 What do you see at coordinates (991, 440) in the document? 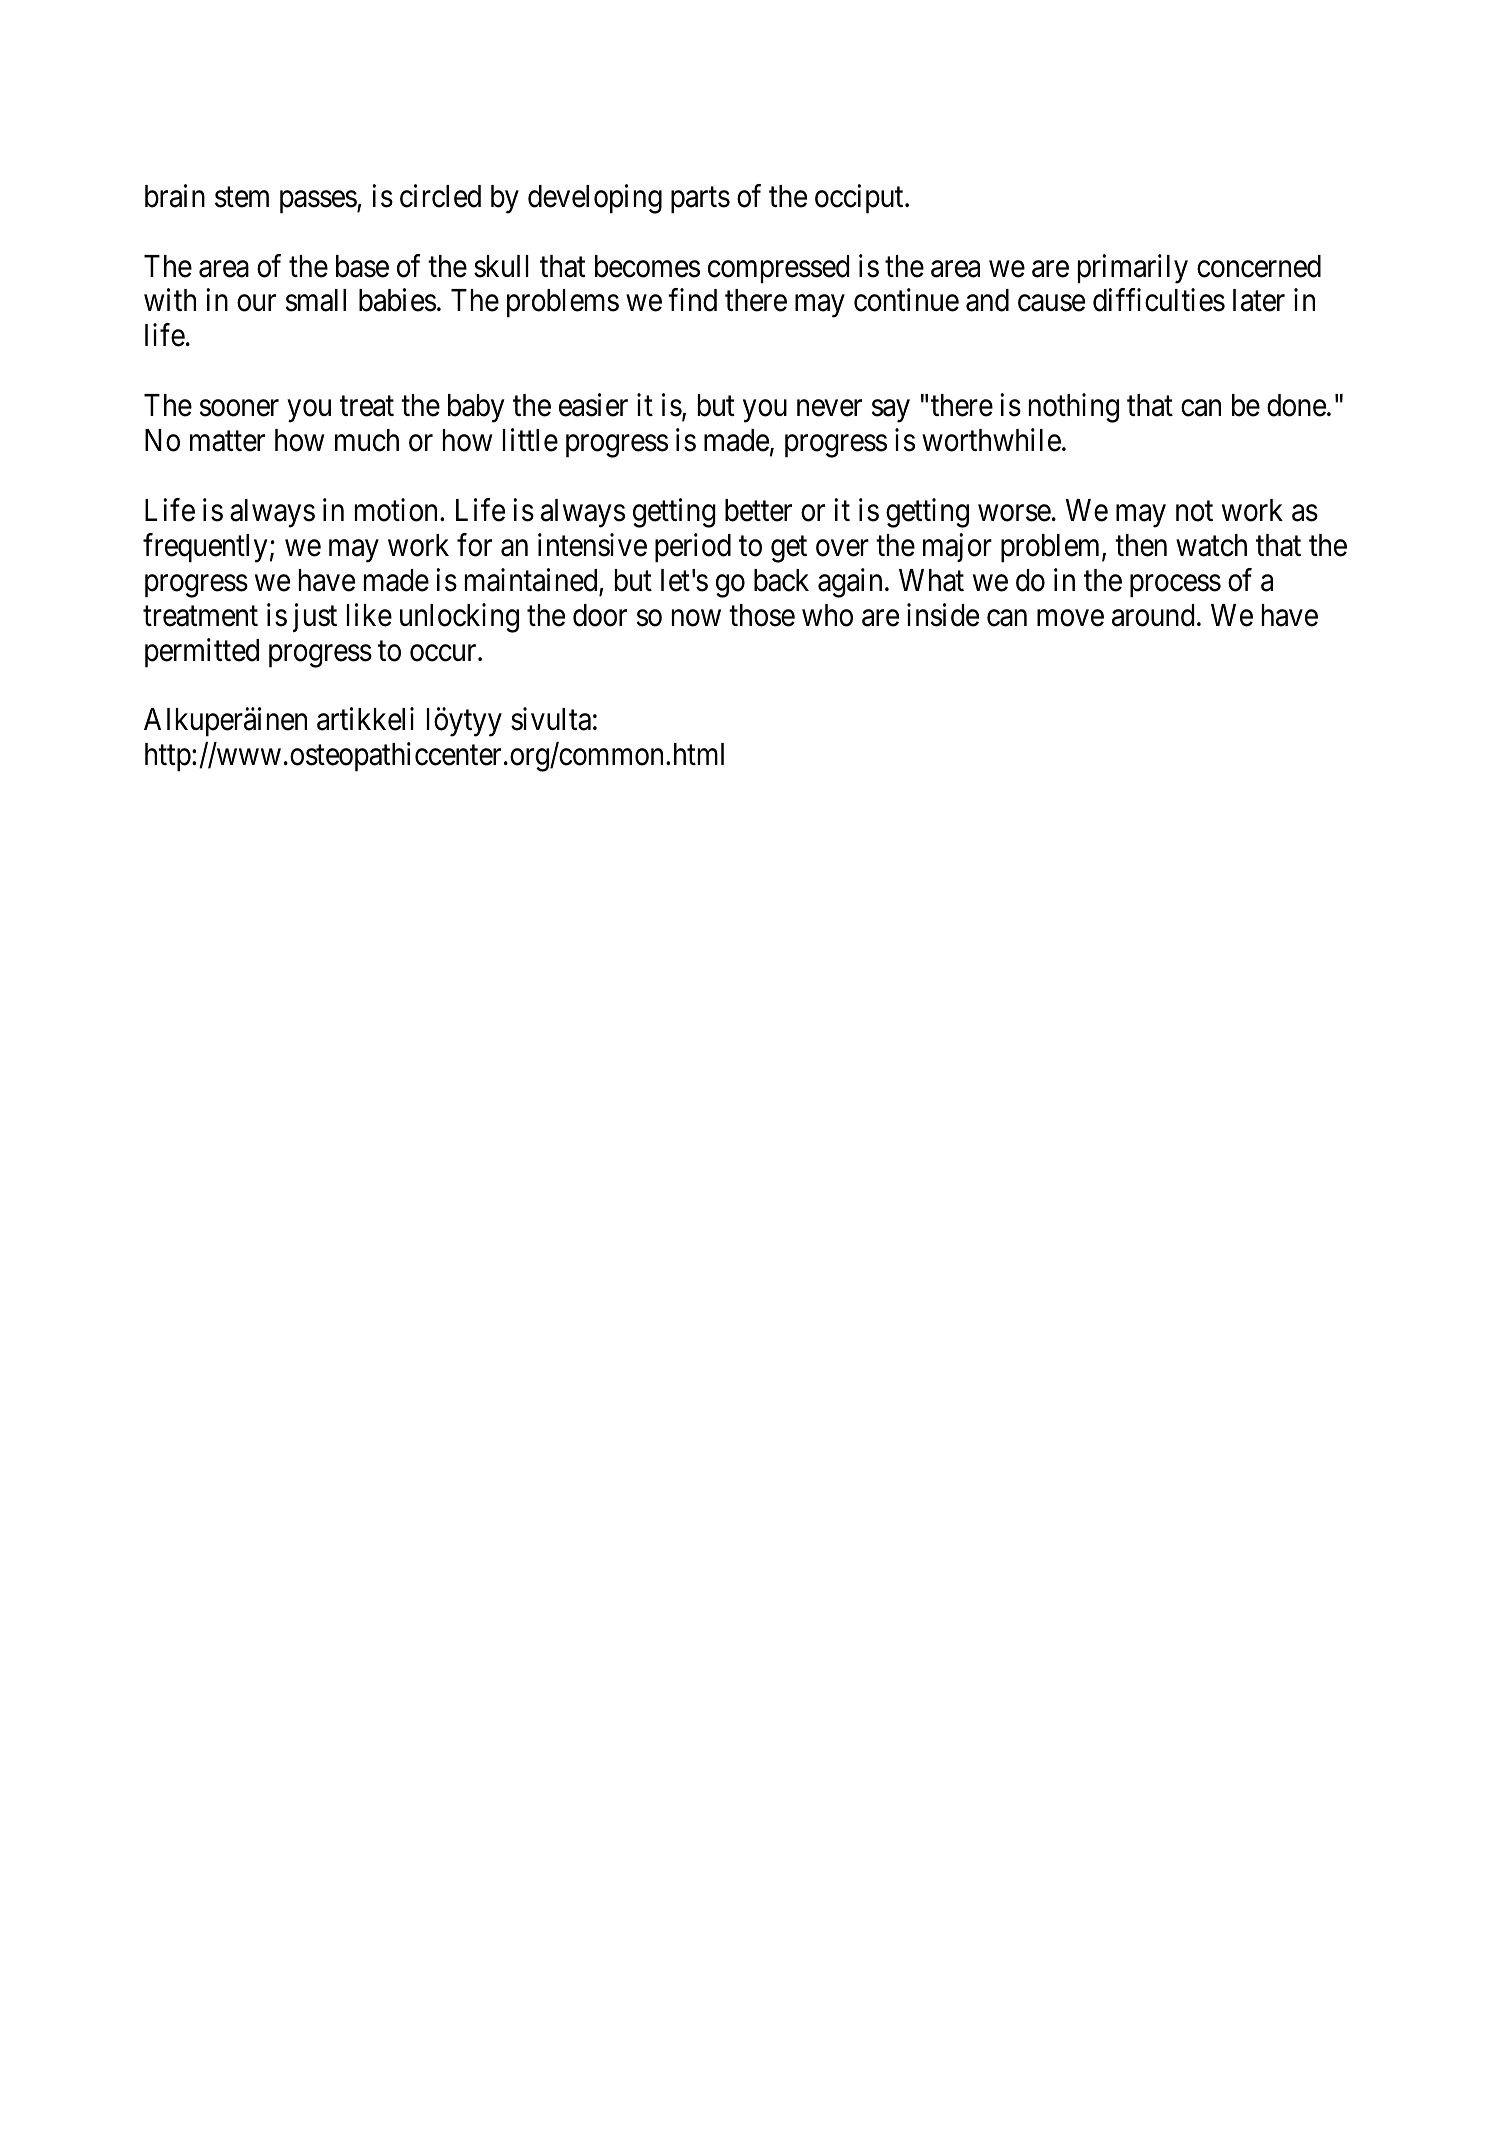
I see `worthwhile` at bounding box center [991, 440].
